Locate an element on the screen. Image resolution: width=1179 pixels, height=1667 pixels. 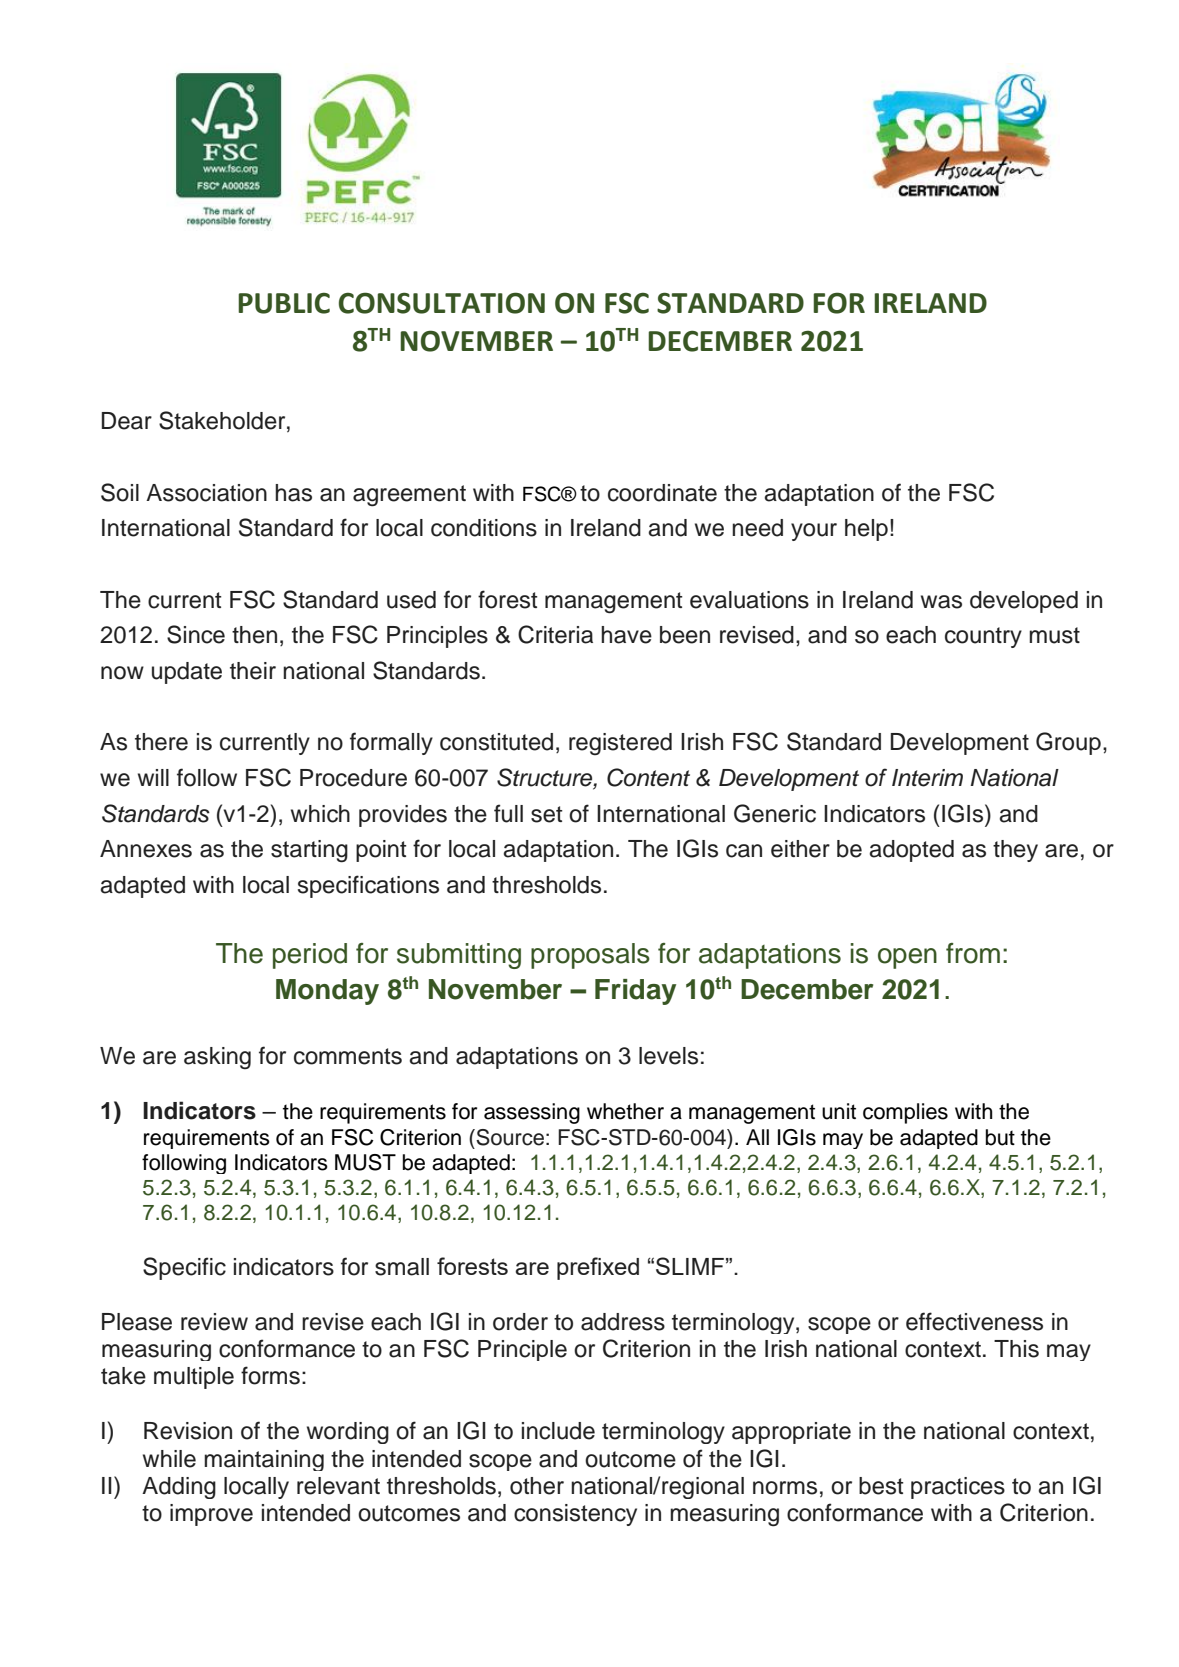
other is located at coordinates (537, 1486).
